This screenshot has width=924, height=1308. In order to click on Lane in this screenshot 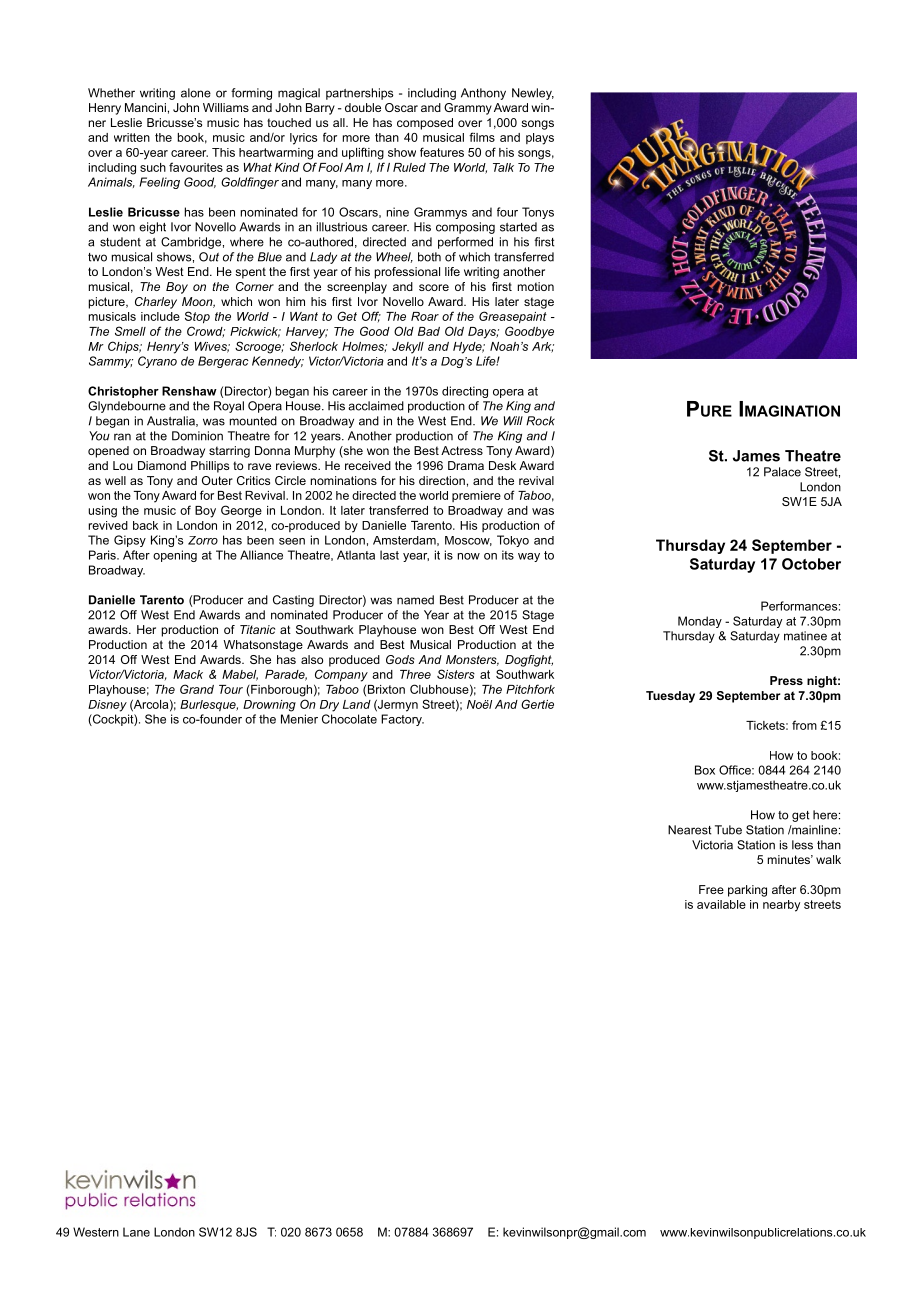, I will do `click(136, 1232)`.
